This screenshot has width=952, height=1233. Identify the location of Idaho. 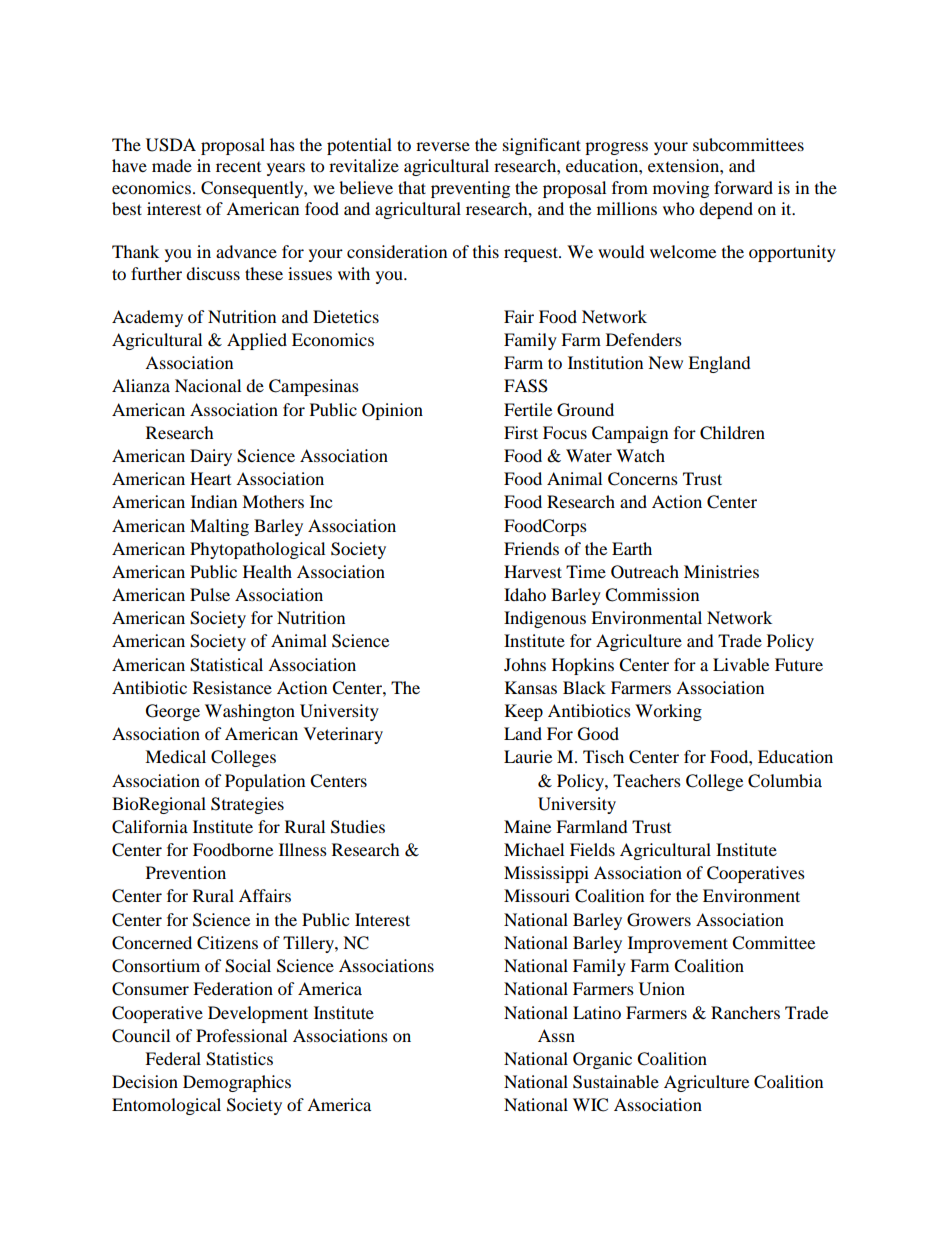
(525, 594).
